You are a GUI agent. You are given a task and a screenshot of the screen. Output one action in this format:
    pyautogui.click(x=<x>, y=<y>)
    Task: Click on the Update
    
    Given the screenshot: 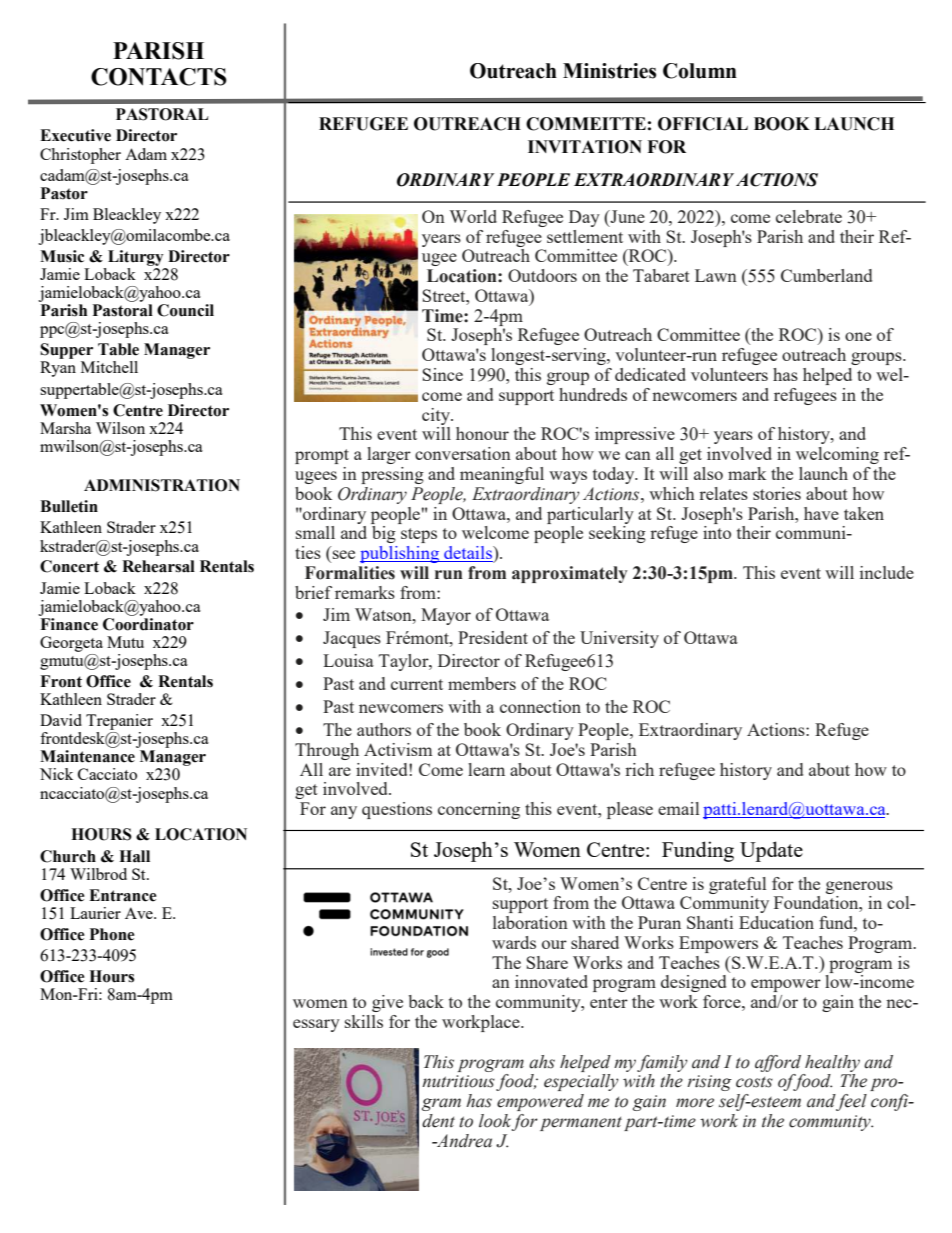 What is the action you would take?
    pyautogui.click(x=771, y=851)
